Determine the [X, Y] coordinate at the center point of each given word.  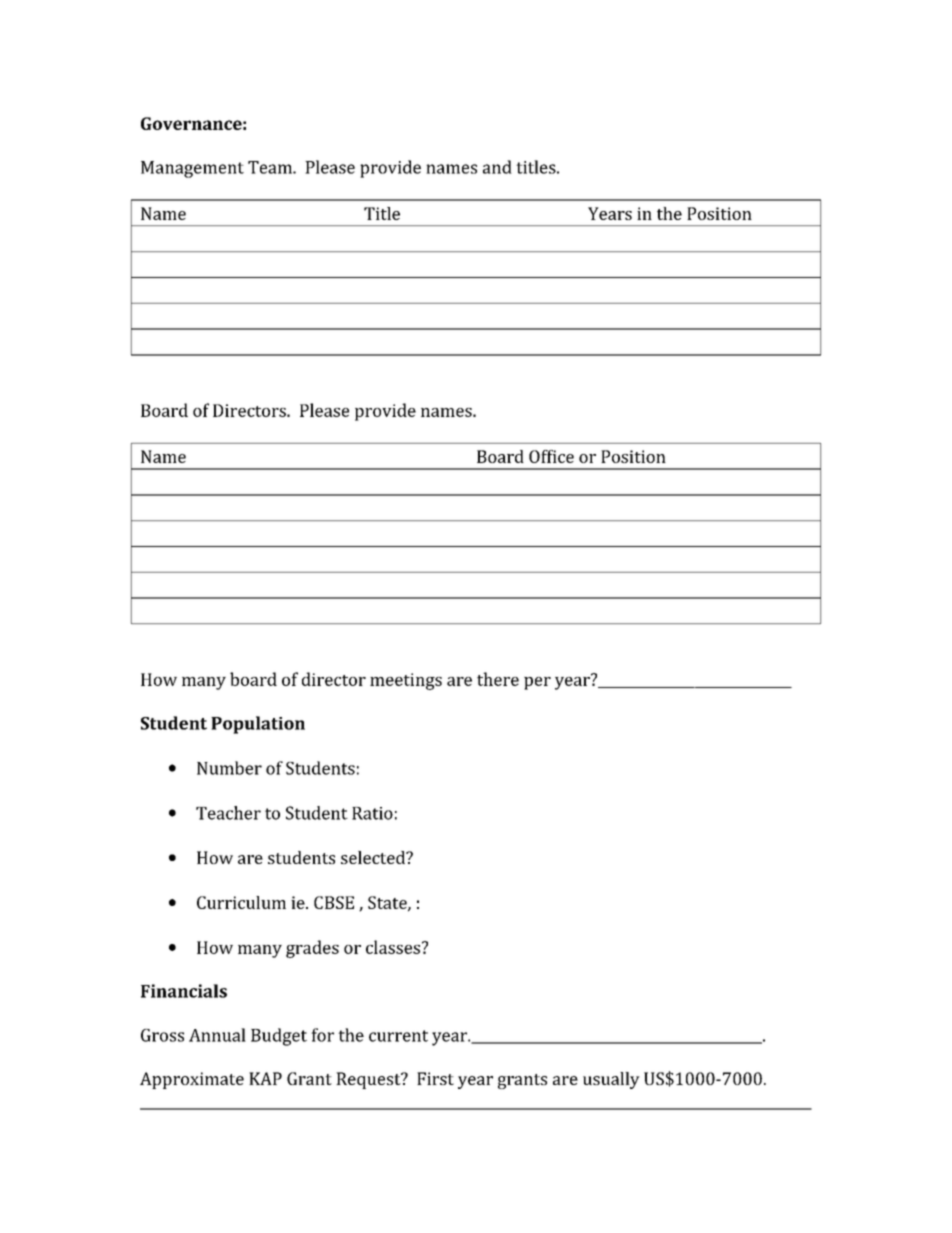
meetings [406, 681]
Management [192, 169]
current [398, 1036]
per [537, 683]
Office [551, 456]
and [497, 167]
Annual [217, 1035]
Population [258, 725]
